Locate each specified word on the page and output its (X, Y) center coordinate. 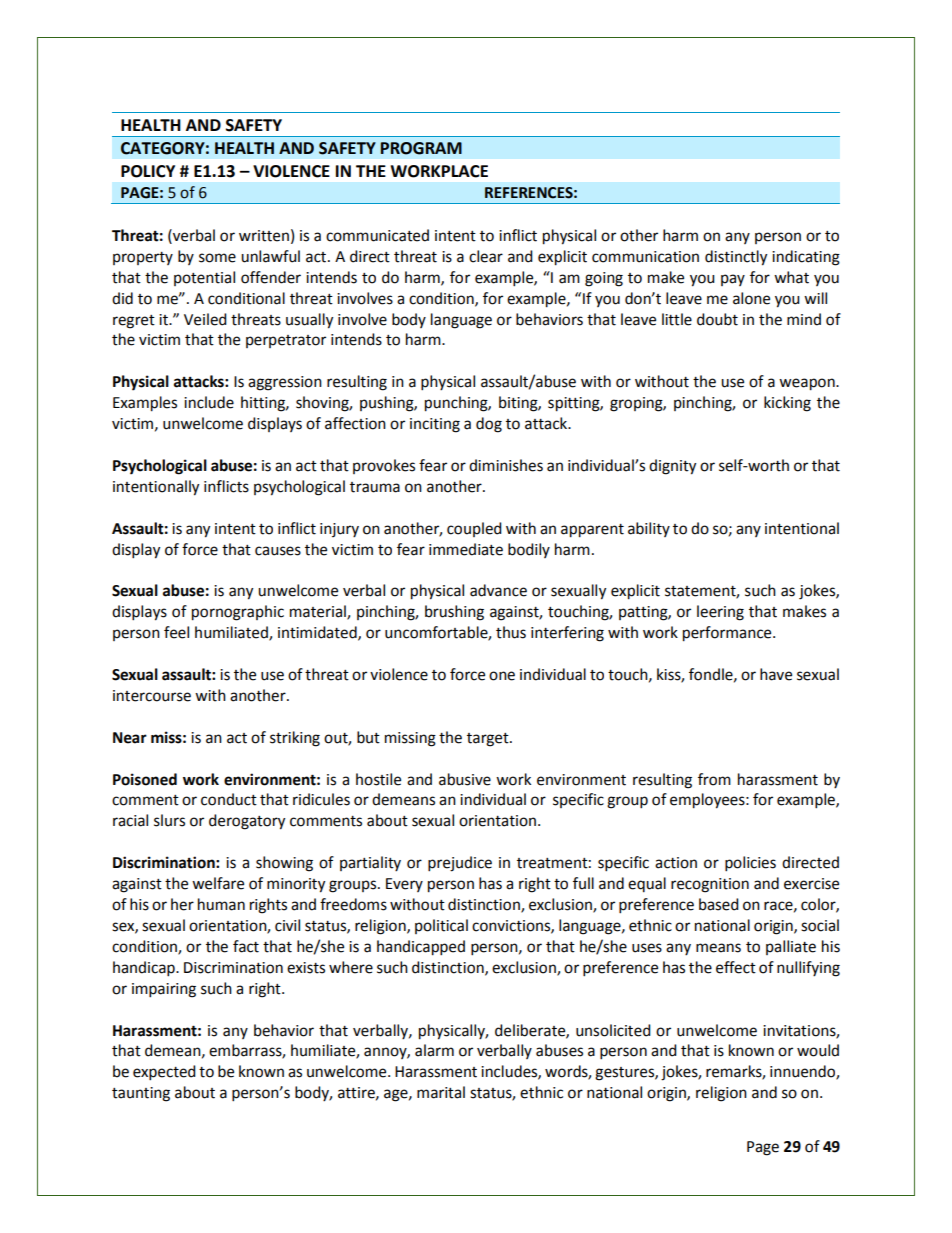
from (714, 779)
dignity (672, 467)
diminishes (506, 465)
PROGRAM (421, 148)
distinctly (736, 258)
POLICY (148, 171)
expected (164, 1073)
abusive (465, 779)
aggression (285, 383)
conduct (229, 799)
